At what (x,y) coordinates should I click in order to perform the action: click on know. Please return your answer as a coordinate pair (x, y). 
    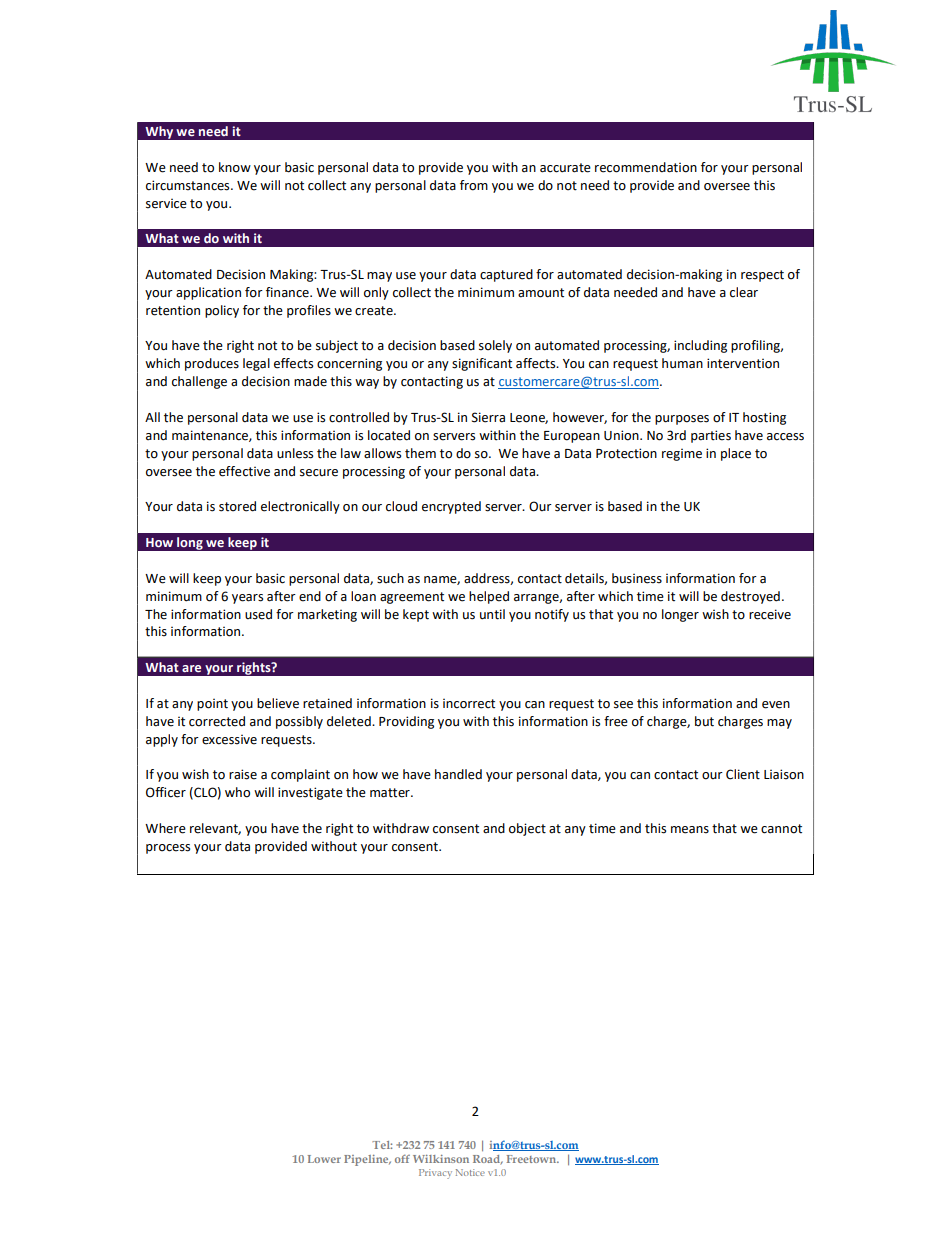
    Looking at the image, I should click on (235, 167).
